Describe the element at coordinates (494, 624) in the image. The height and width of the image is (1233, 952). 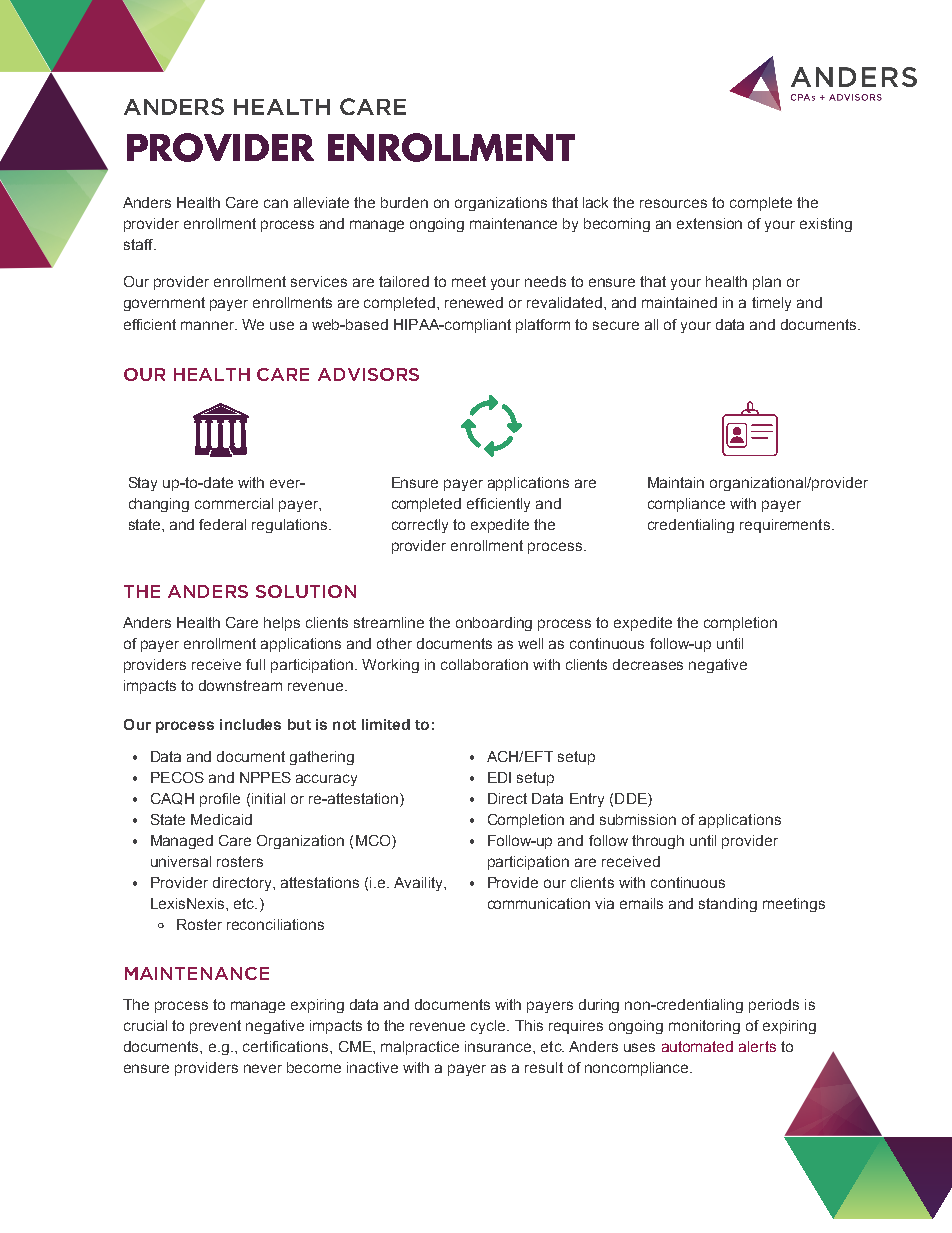
I see `onboarding` at that location.
